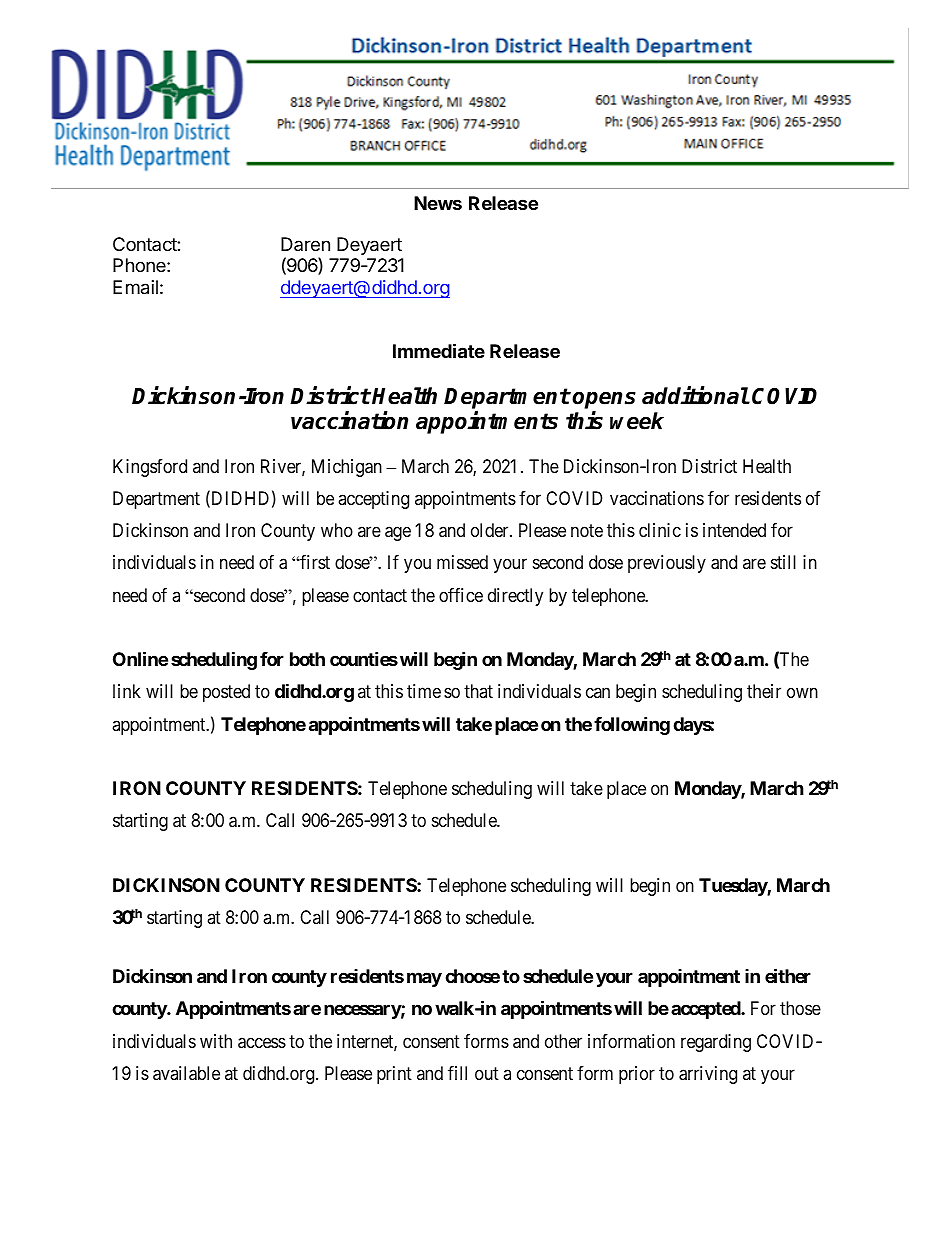 Image resolution: width=952 pixels, height=1233 pixels. I want to click on office, so click(461, 595).
